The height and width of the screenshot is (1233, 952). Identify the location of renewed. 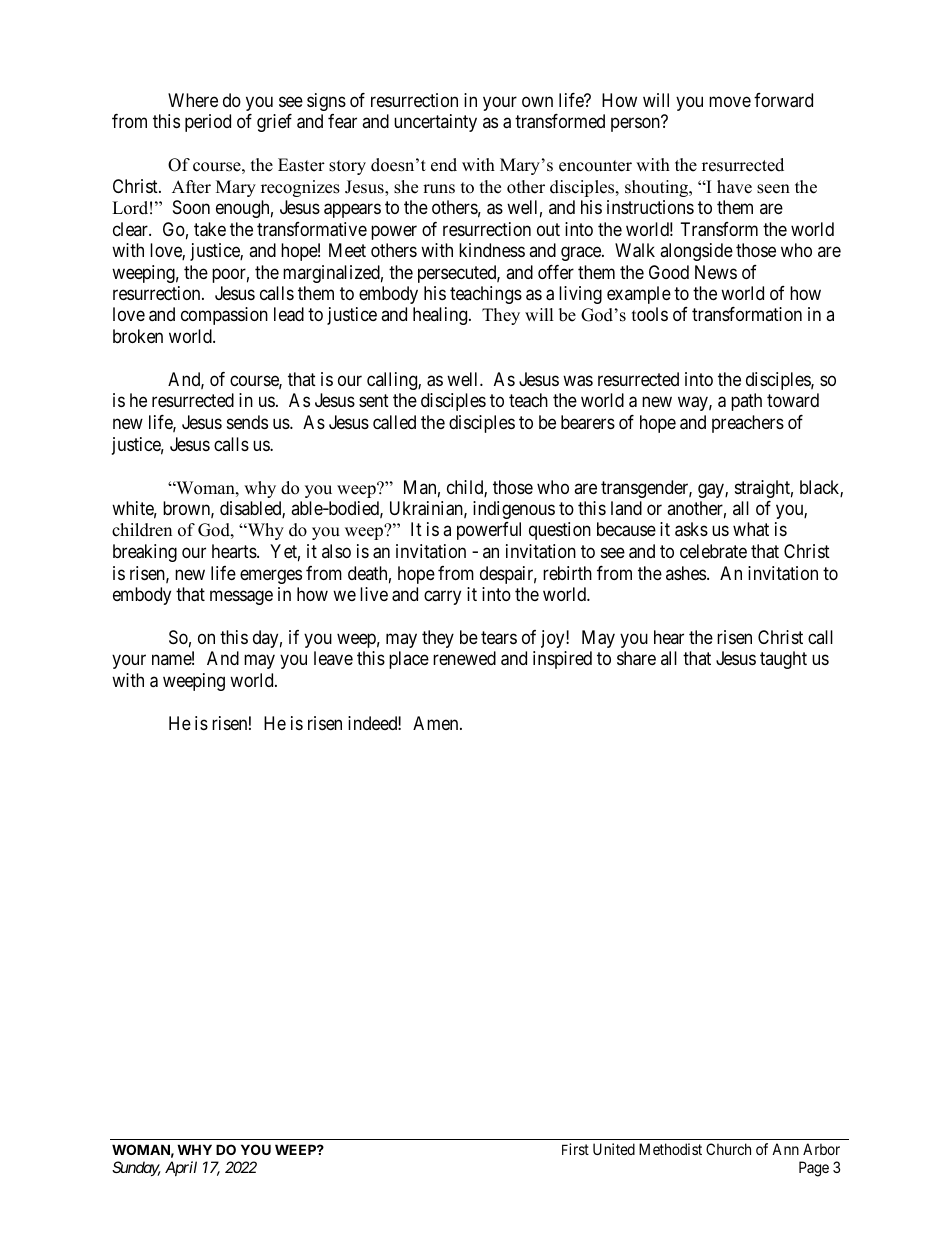
(464, 658).
